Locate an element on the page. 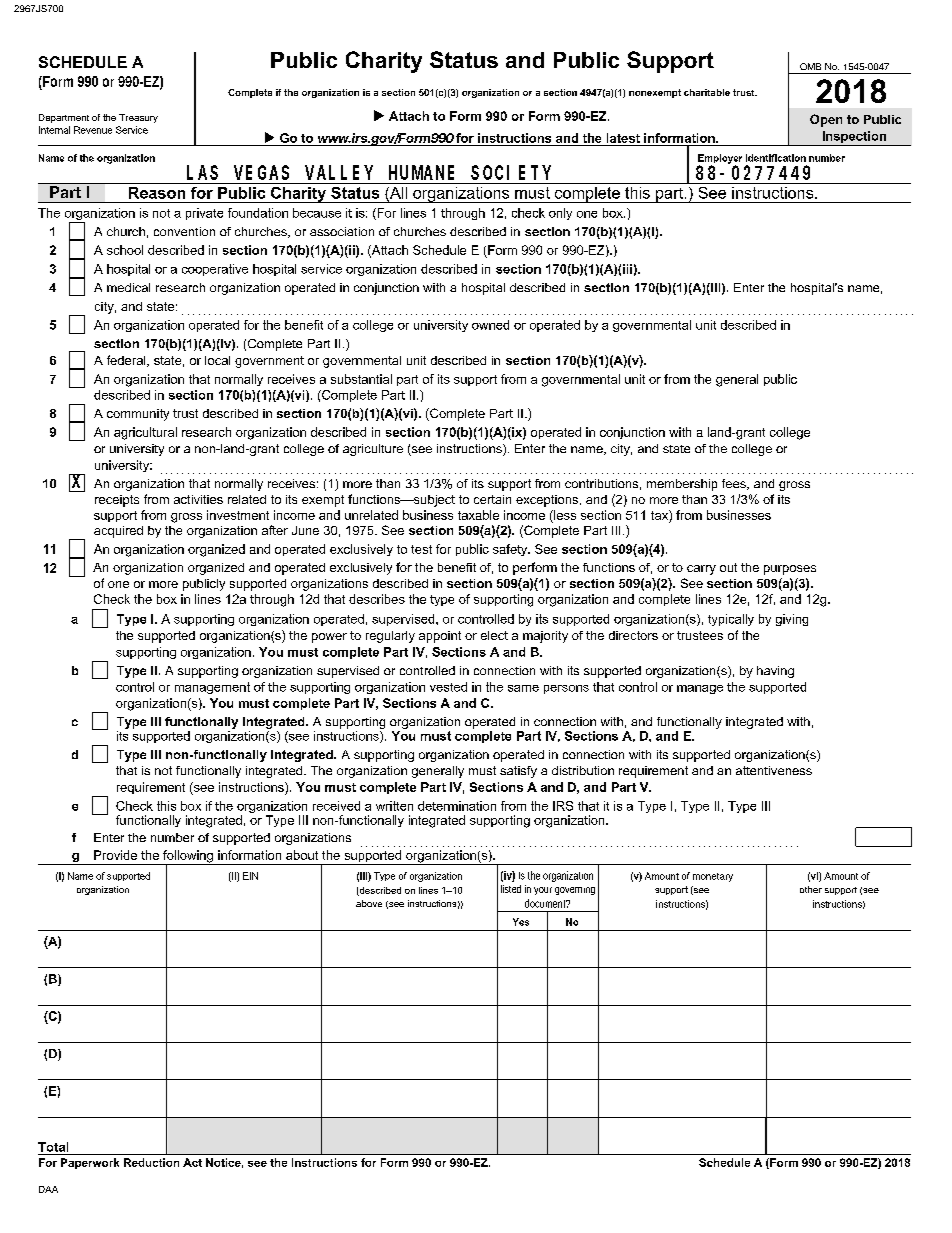 The image size is (952, 1233). charitable is located at coordinates (707, 92).
